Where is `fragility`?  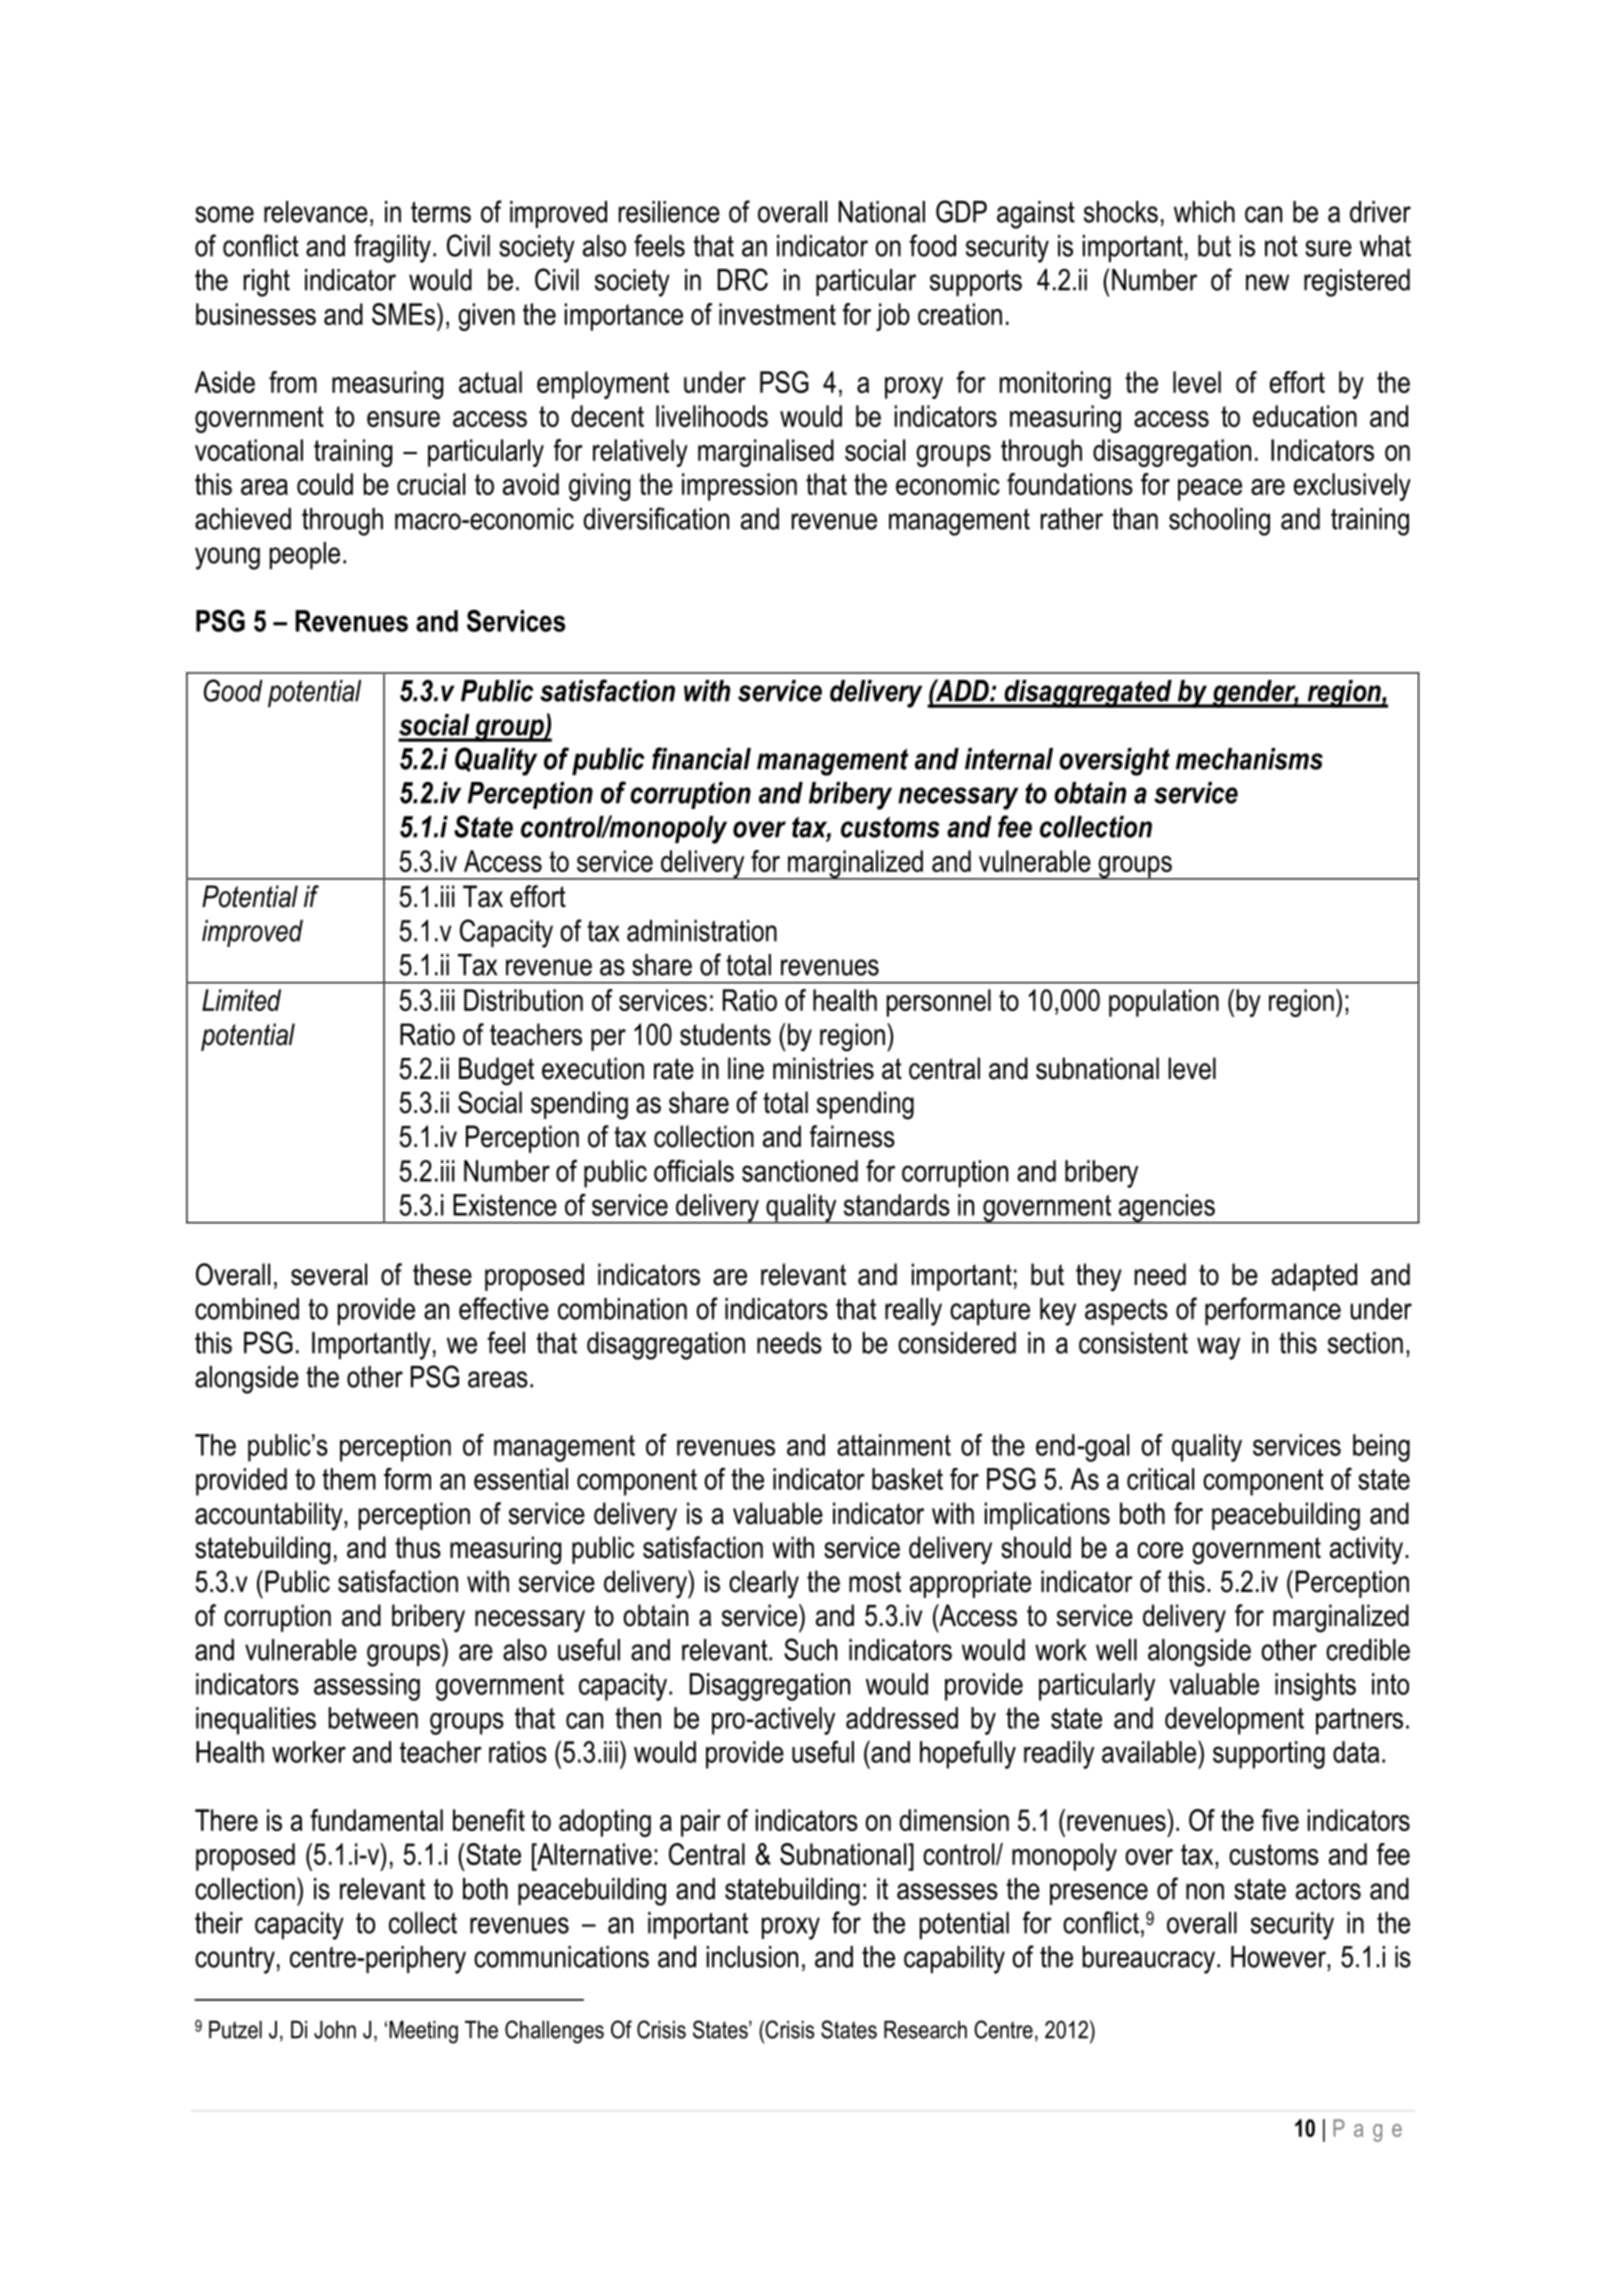 fragility is located at coordinates (392, 248).
